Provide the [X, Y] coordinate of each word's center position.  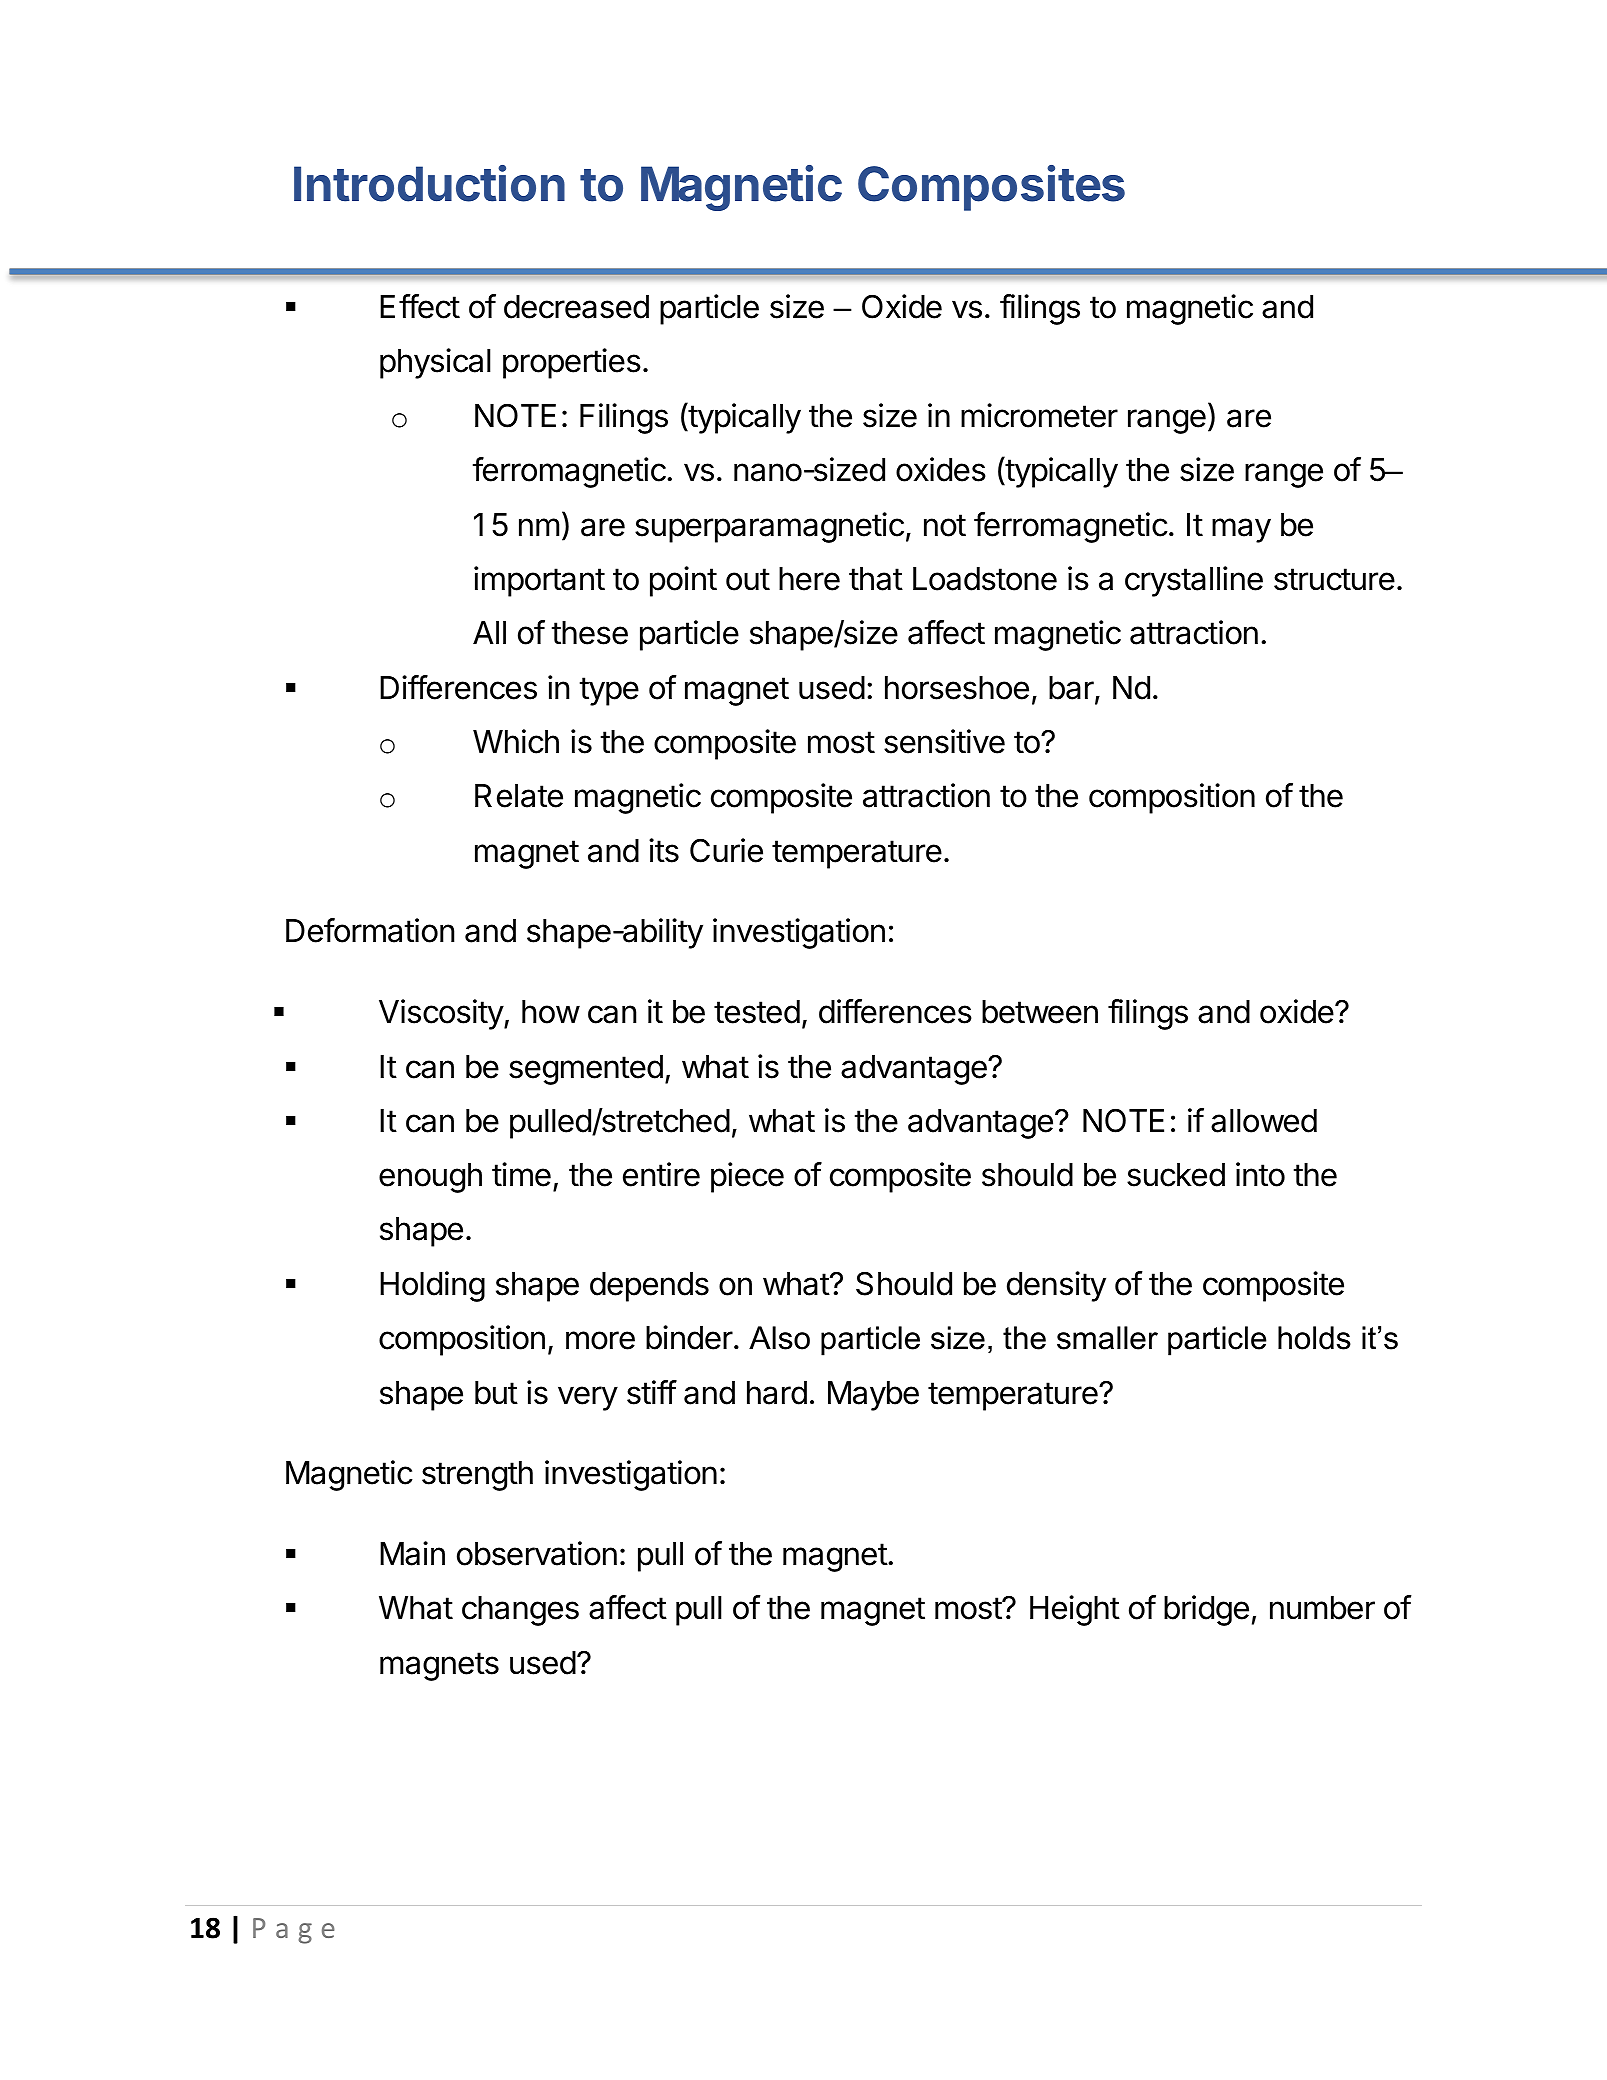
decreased [576, 307]
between [1040, 1012]
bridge [1206, 1610]
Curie [726, 850]
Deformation [370, 930]
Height [1075, 1610]
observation [537, 1553]
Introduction [429, 183]
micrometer [1039, 415]
